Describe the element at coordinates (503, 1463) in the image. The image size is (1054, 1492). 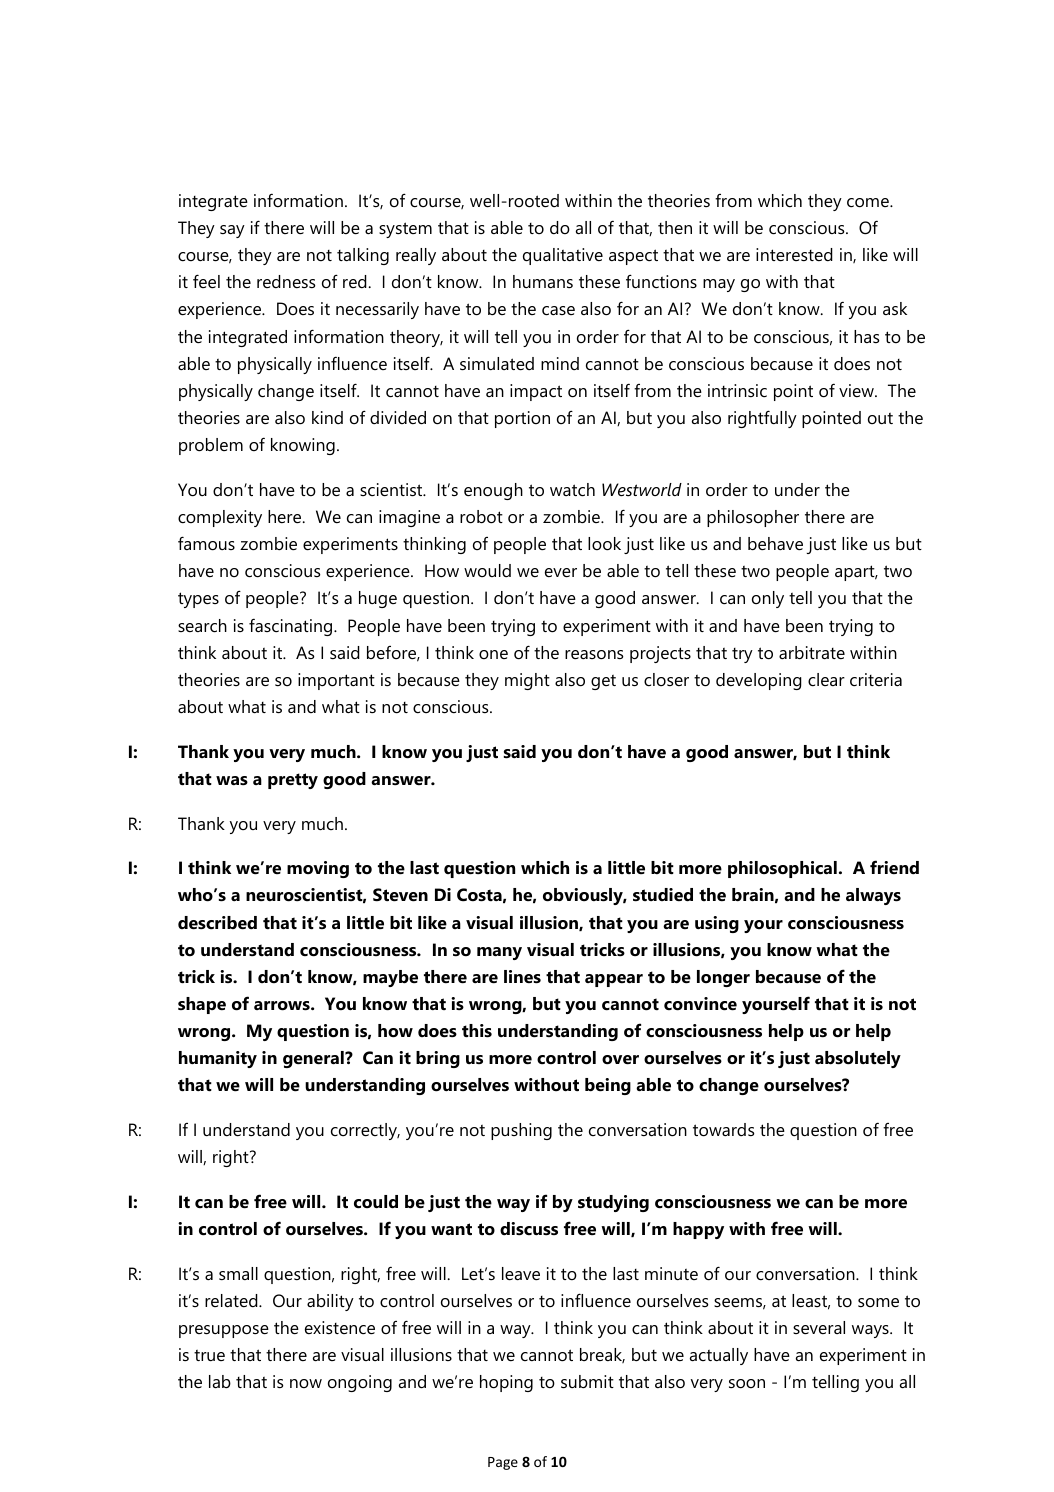
I see `Page` at that location.
